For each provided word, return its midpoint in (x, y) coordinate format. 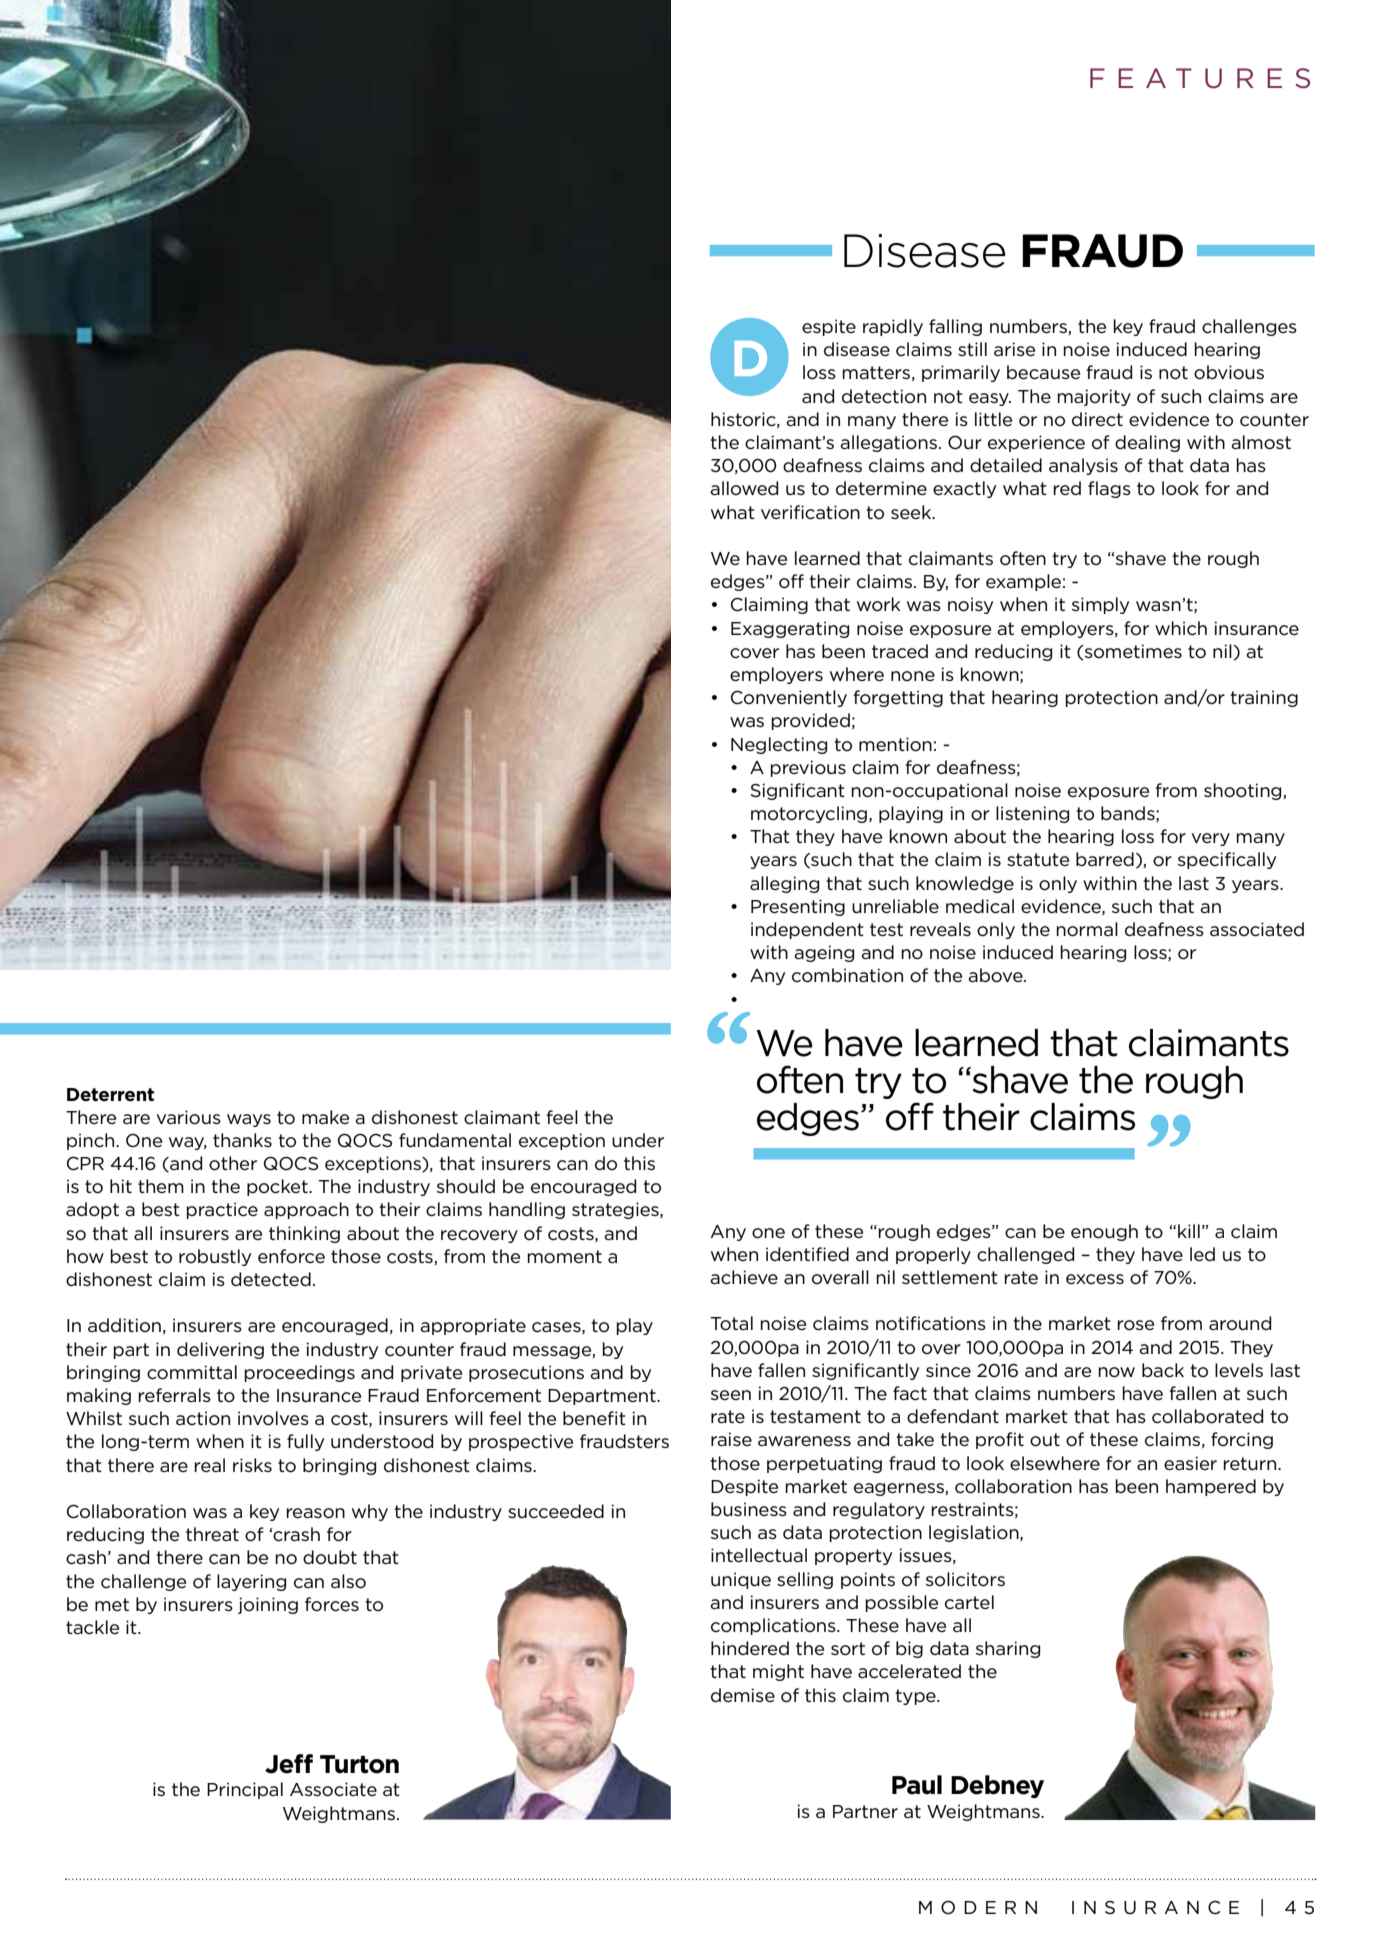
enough (1104, 1232)
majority (1094, 397)
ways (249, 1120)
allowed (744, 488)
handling (527, 1210)
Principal (245, 1790)
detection (884, 396)
